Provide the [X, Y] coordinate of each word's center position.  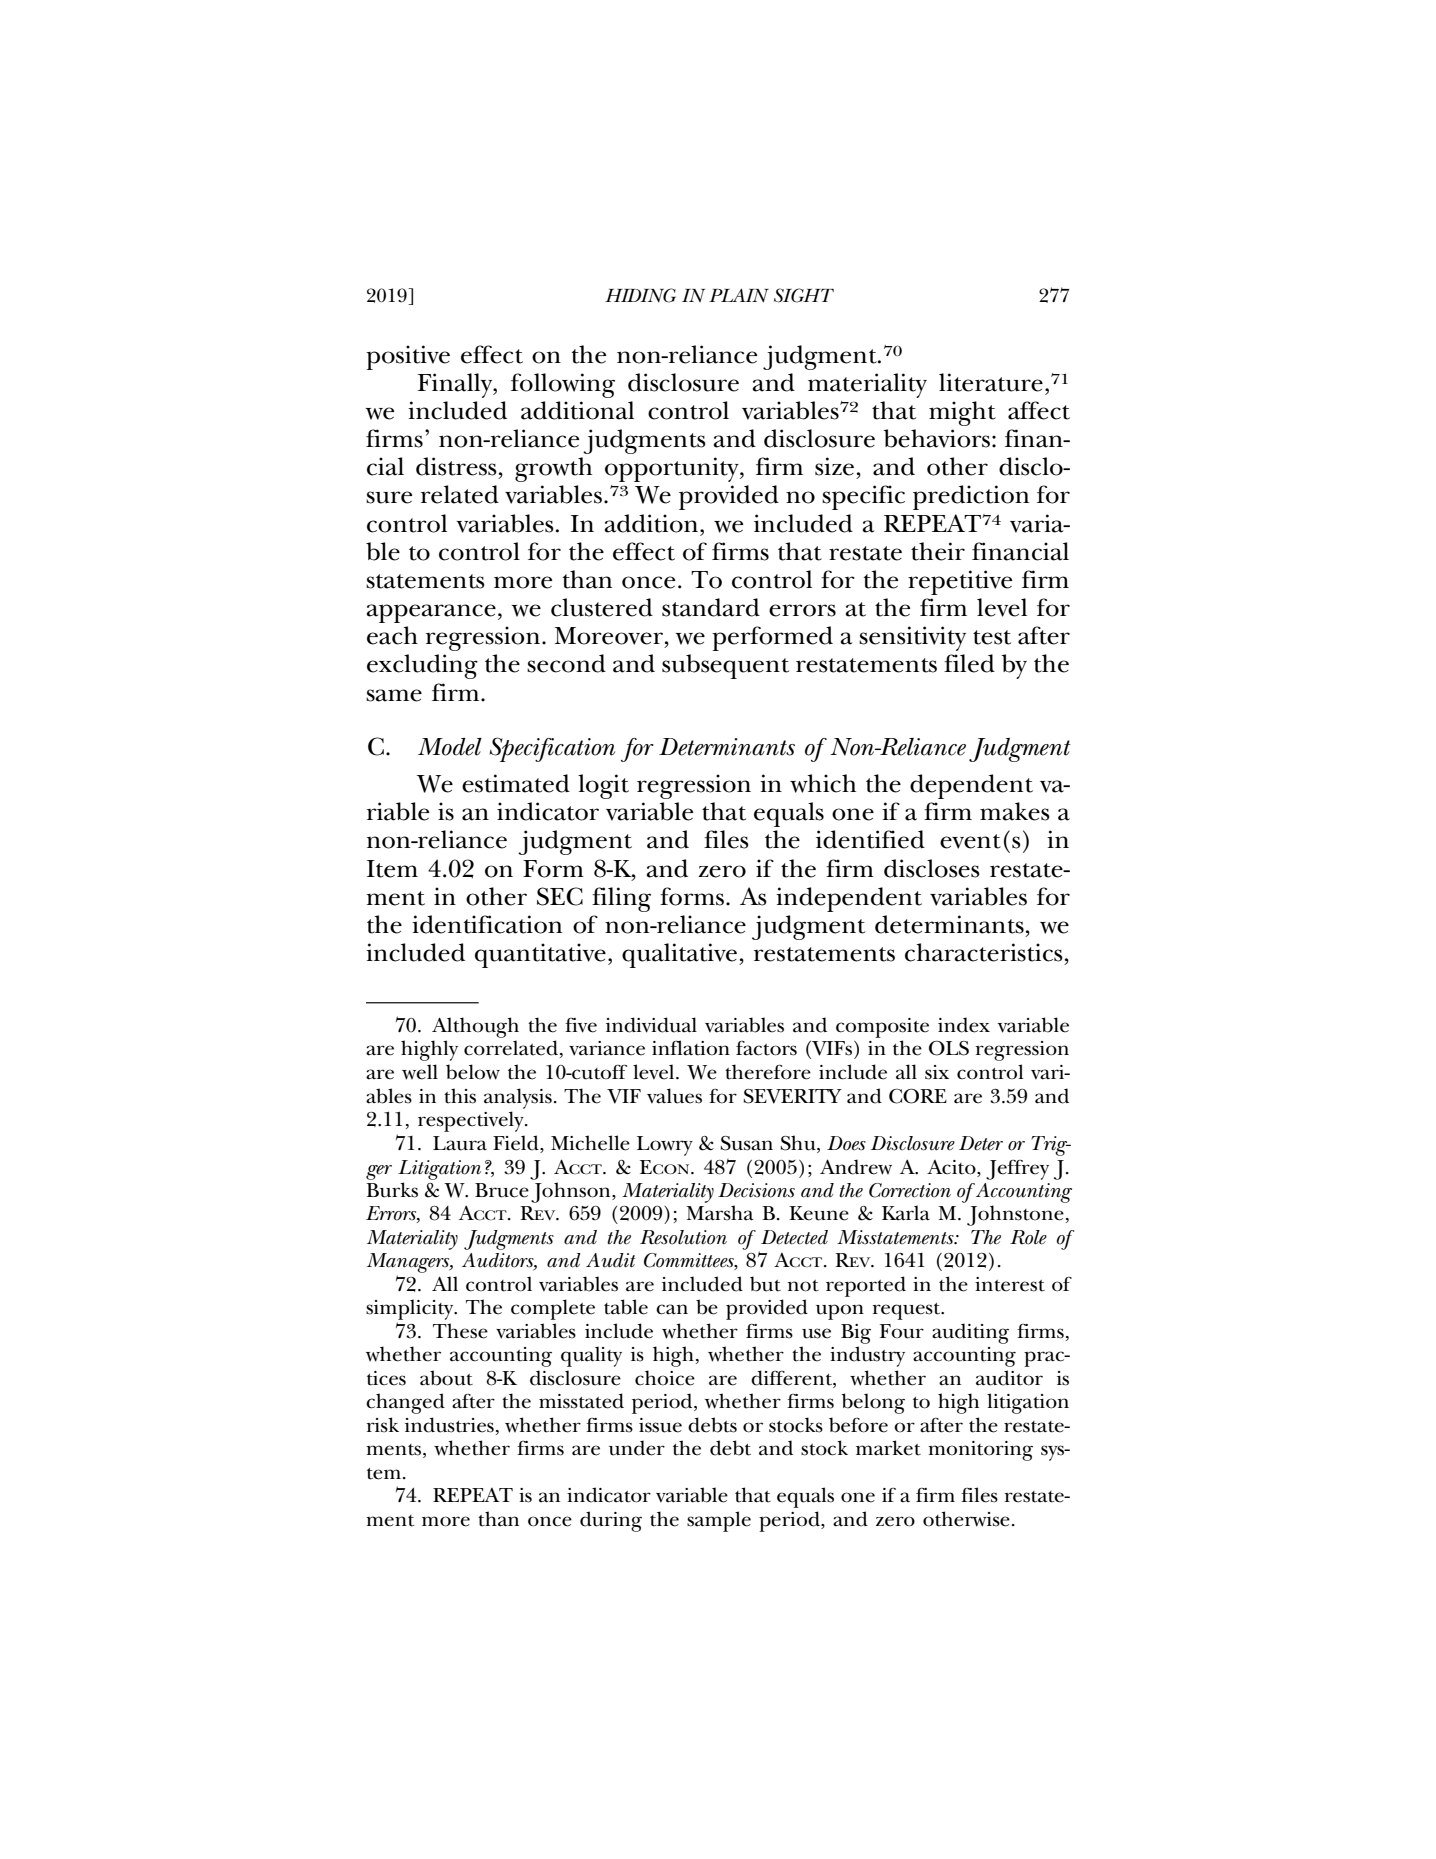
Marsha [719, 1213]
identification [487, 924]
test [992, 637]
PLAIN [739, 295]
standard [711, 607]
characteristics [984, 952]
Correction [910, 1190]
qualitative [679, 955]
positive [408, 357]
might [962, 413]
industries [449, 1425]
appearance [431, 613]
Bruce [502, 1190]
